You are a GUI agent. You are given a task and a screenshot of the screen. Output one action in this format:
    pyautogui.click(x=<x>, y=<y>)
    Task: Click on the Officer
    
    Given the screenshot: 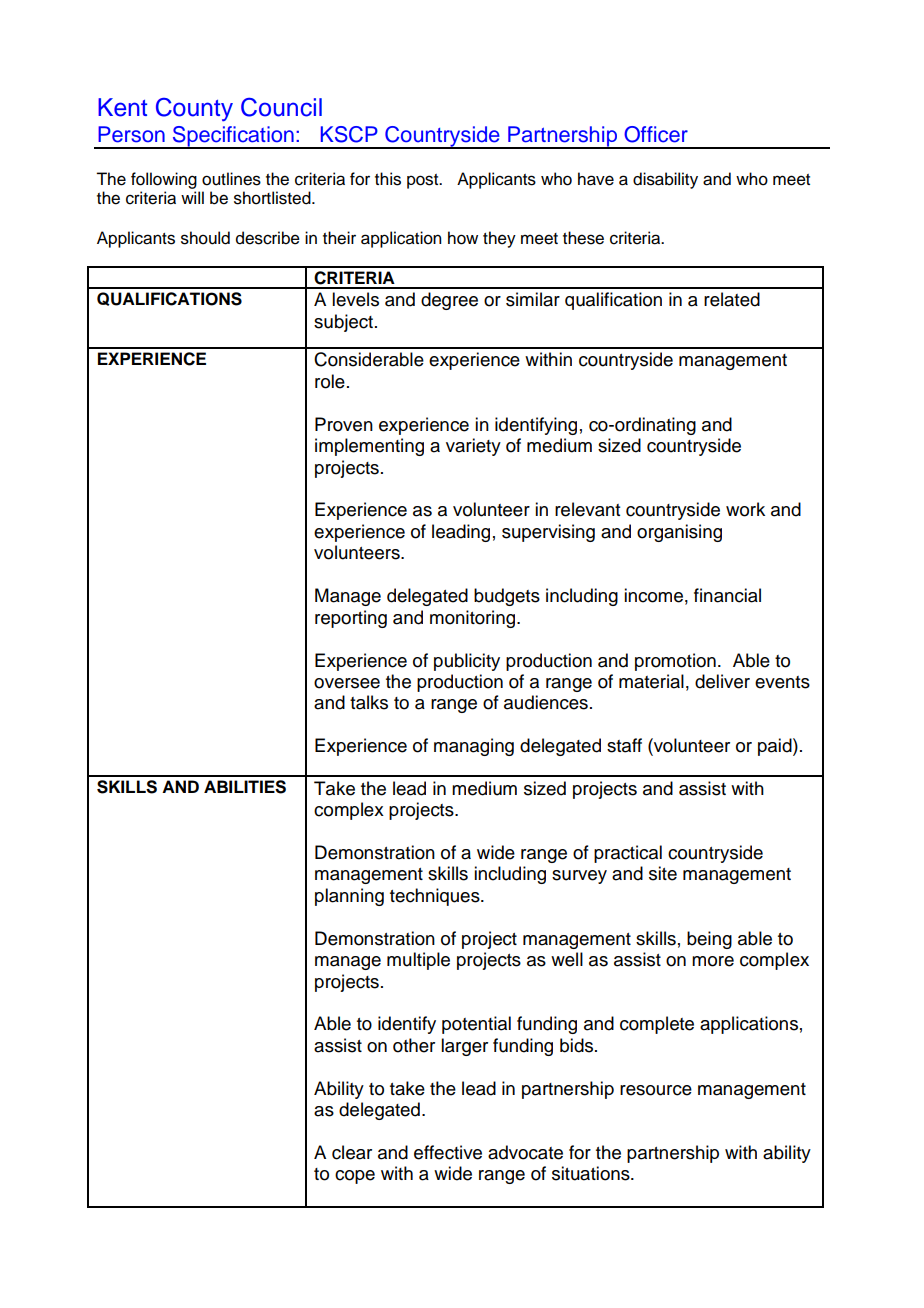 What is the action you would take?
    pyautogui.click(x=656, y=134)
